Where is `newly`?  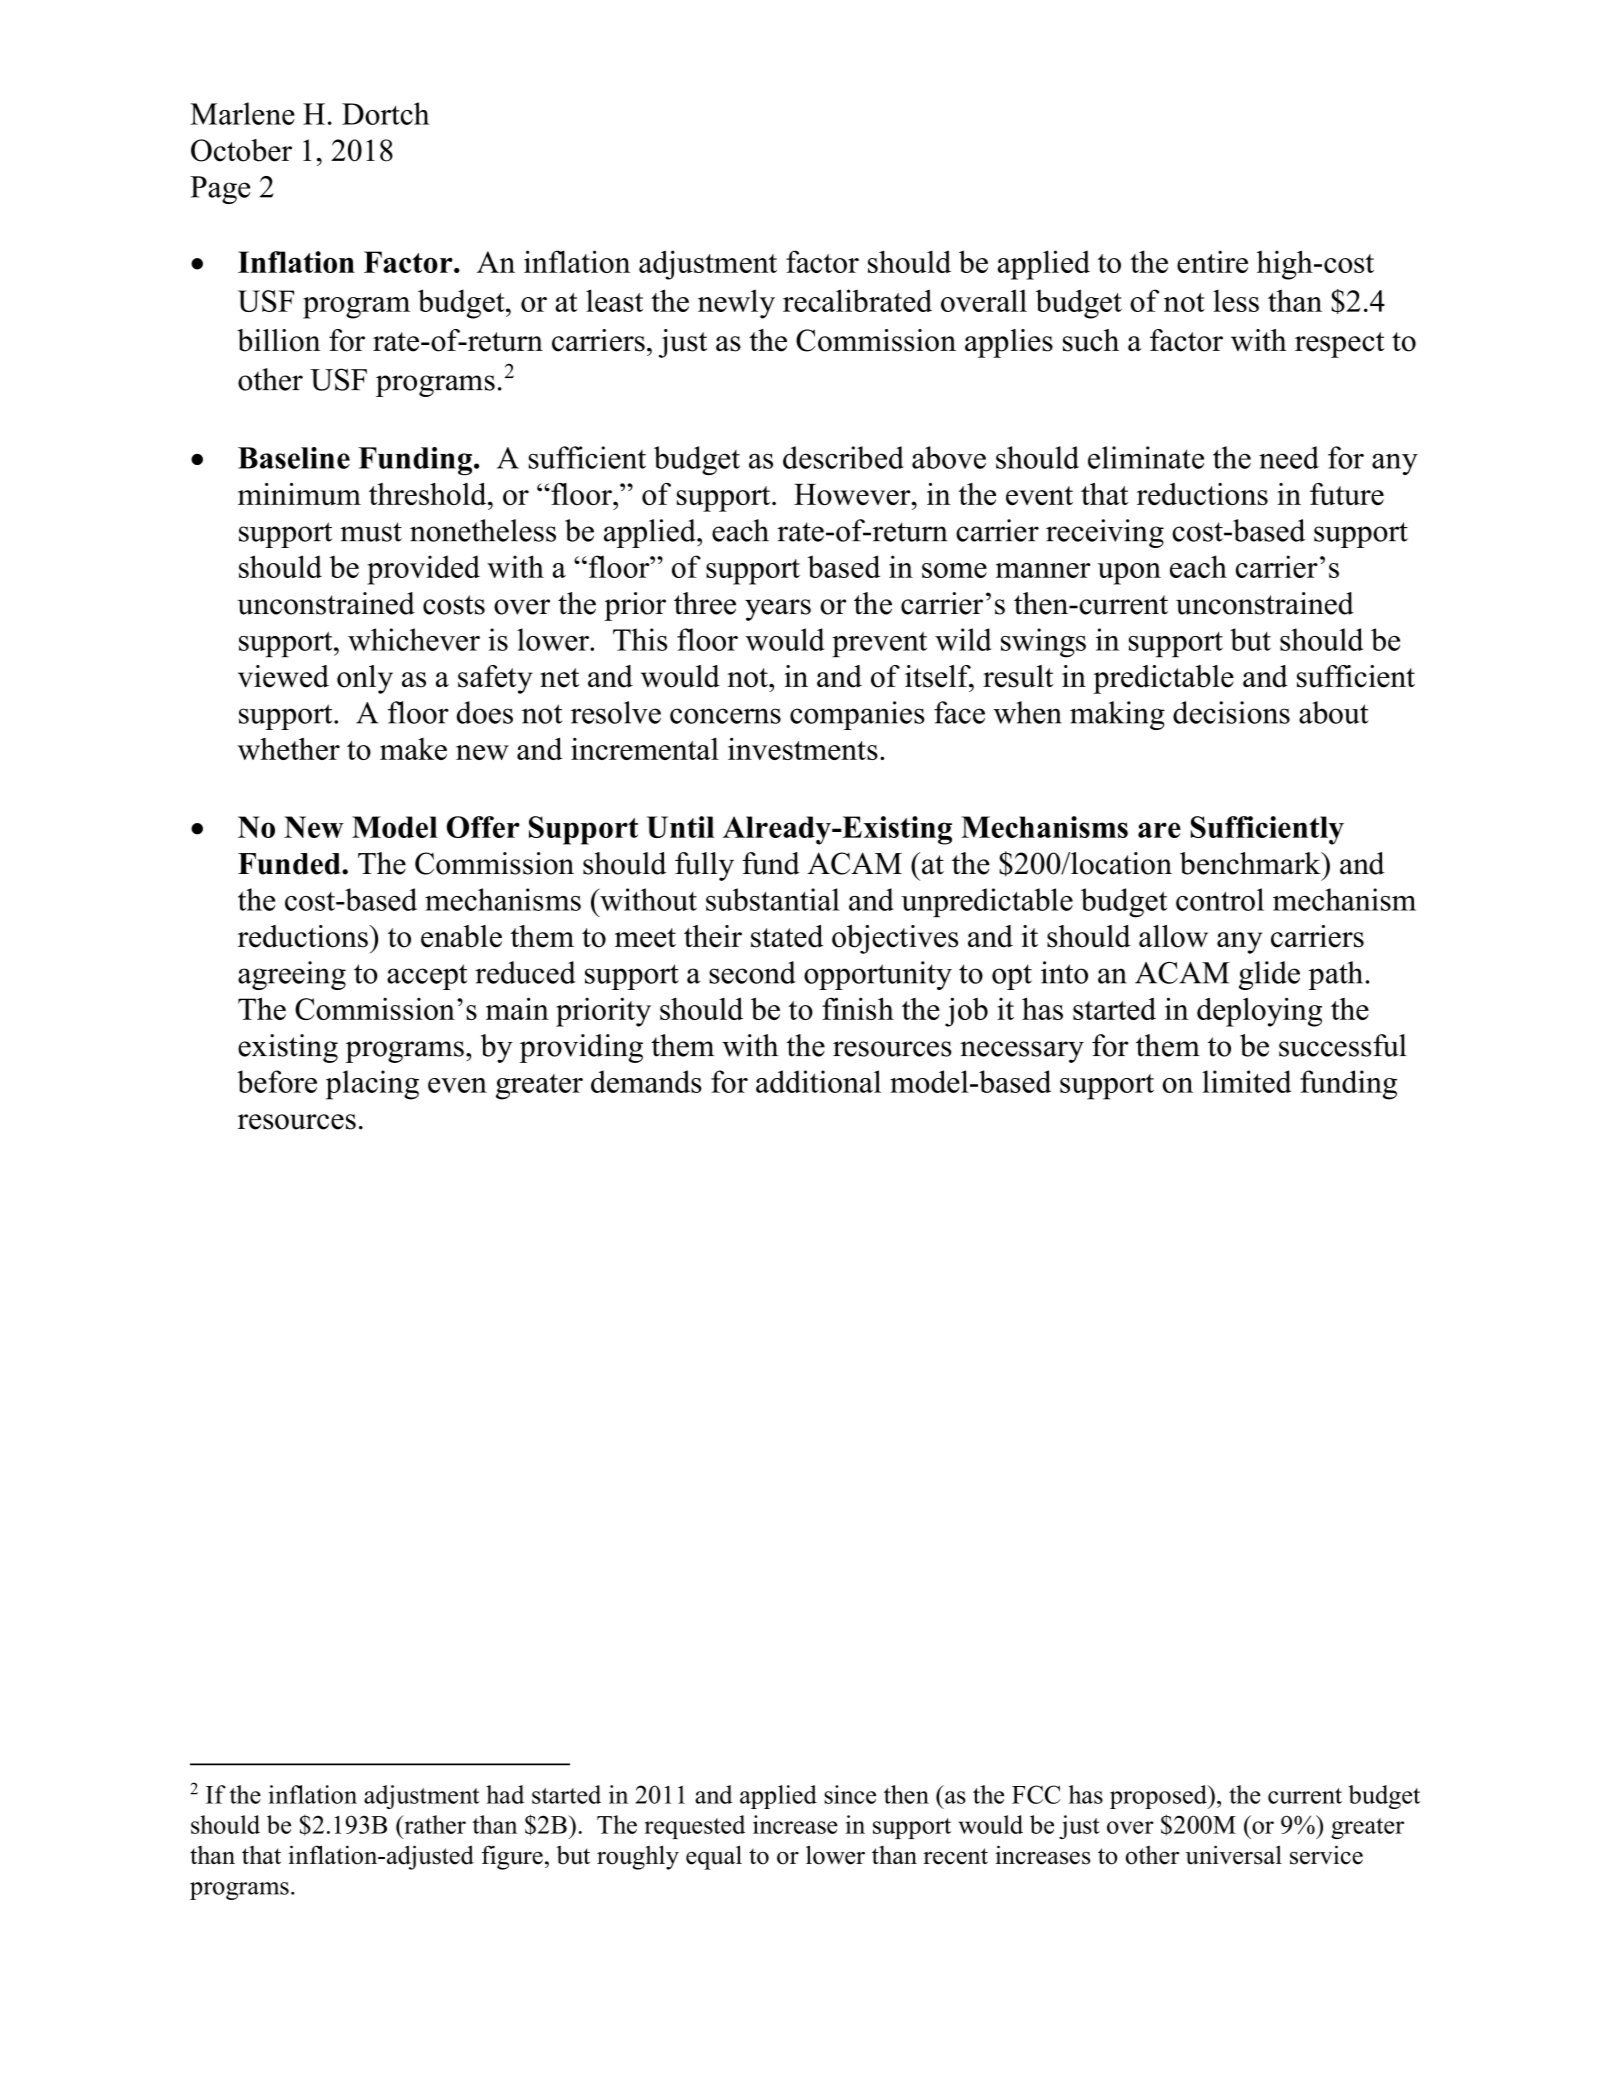 newly is located at coordinates (736, 304).
